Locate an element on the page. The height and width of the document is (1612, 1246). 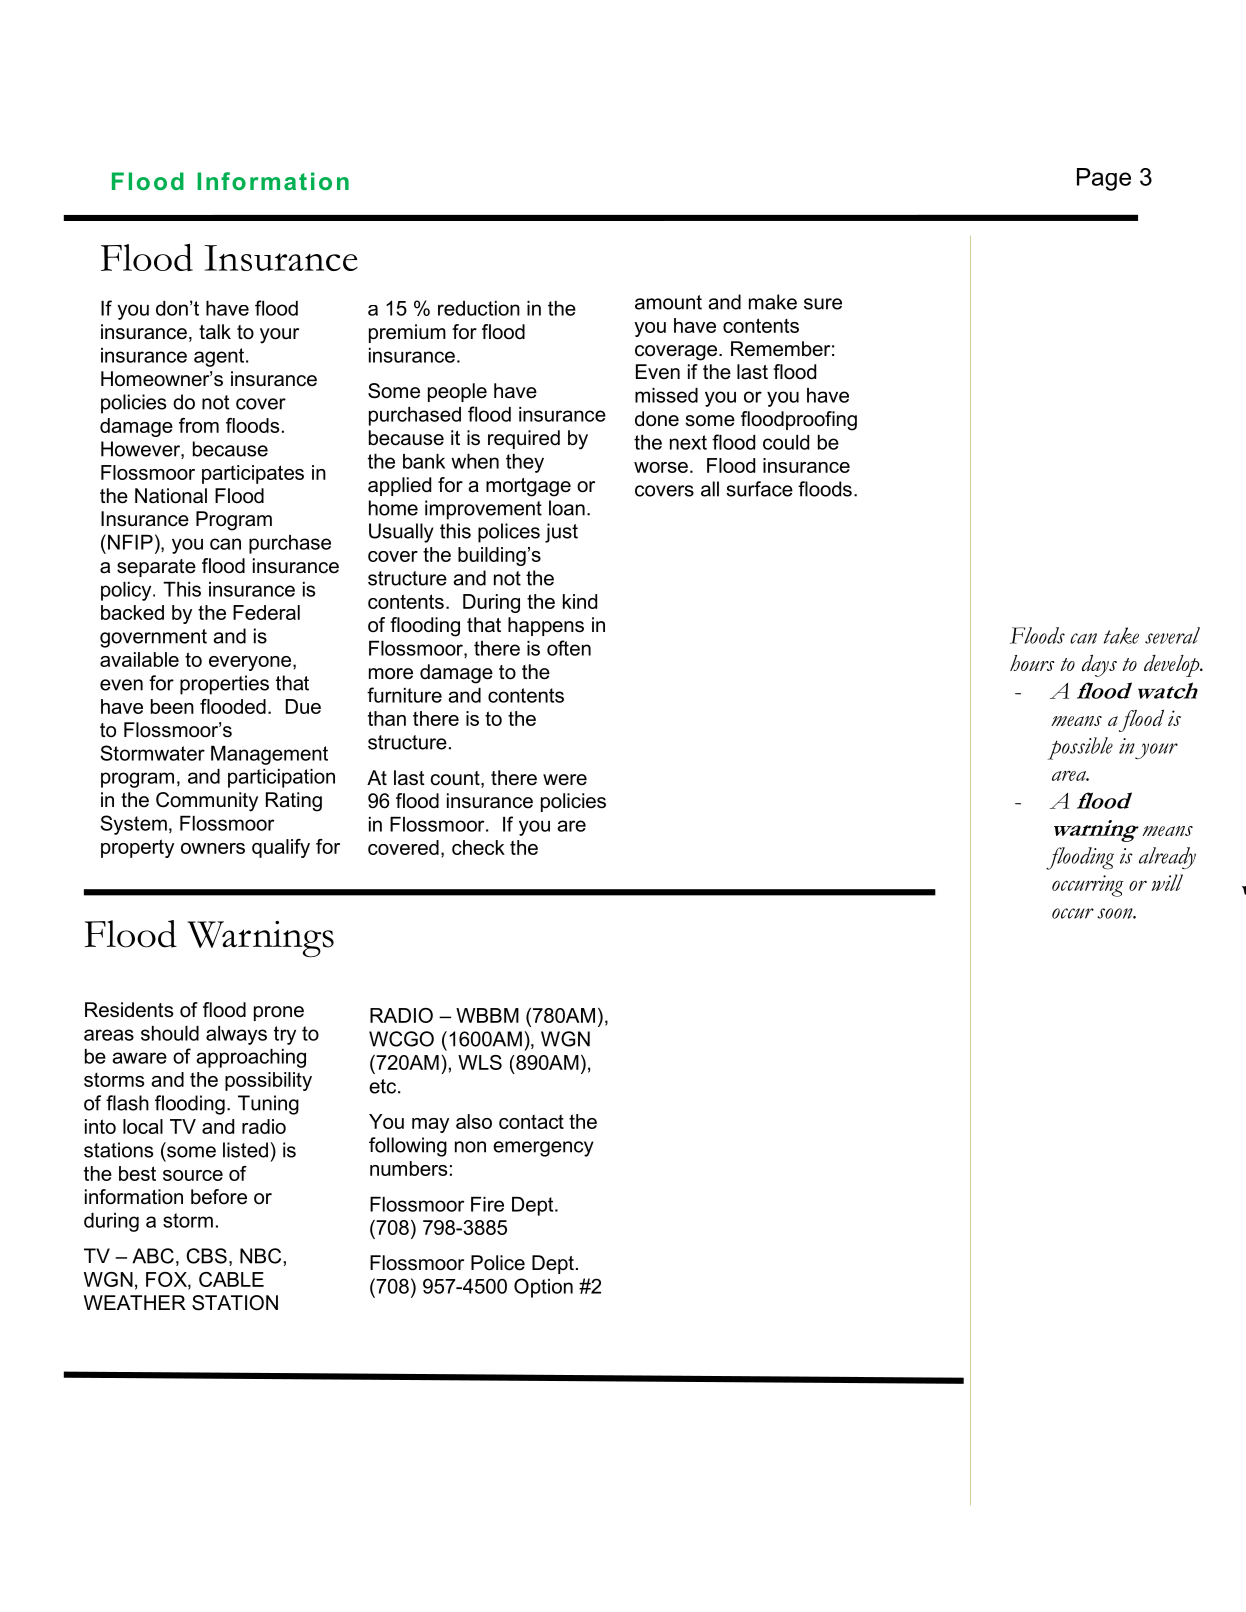
possible is located at coordinates (1080, 748).
